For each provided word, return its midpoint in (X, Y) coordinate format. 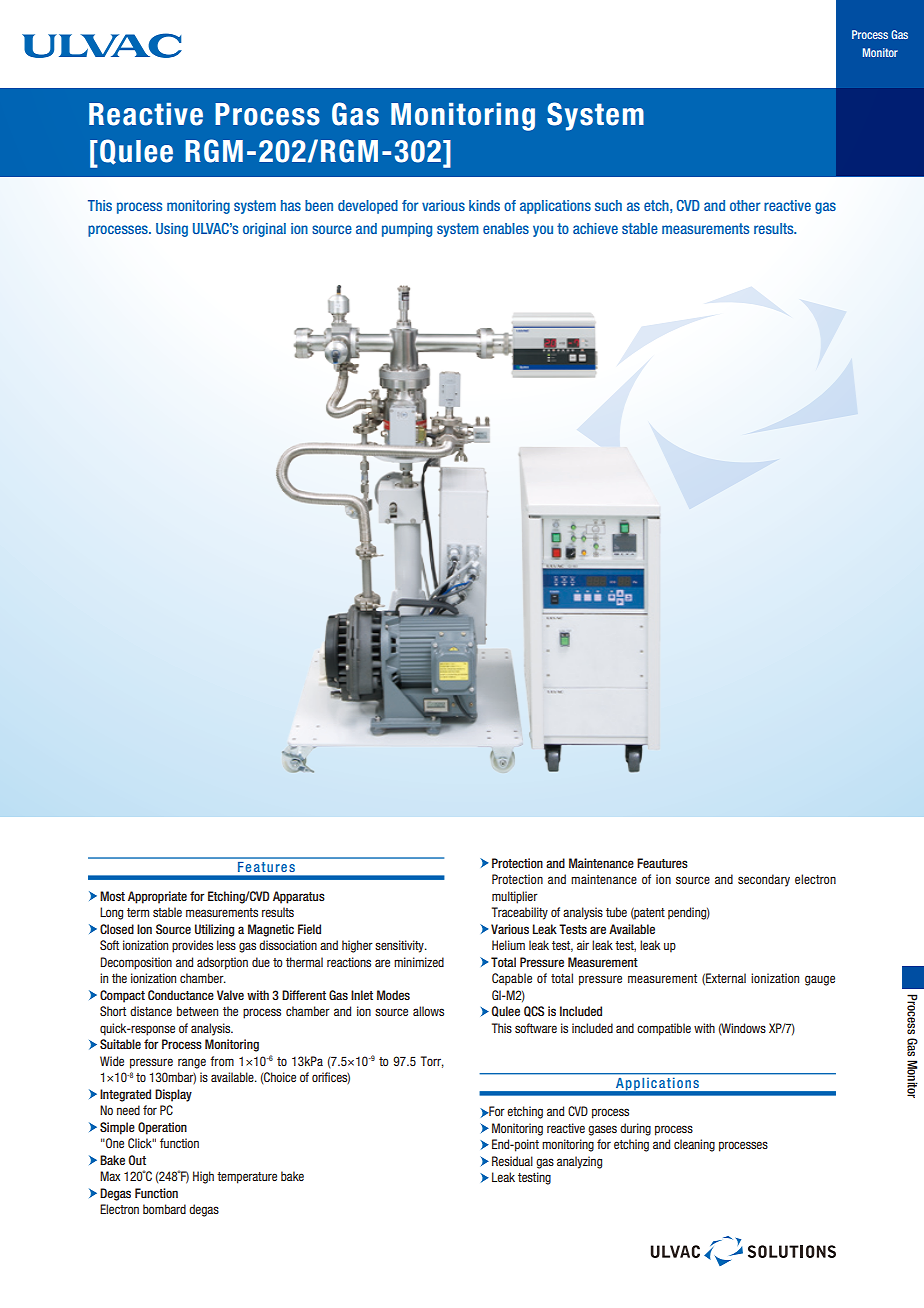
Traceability (520, 913)
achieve (595, 228)
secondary (764, 880)
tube (616, 912)
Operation (162, 1128)
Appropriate (157, 897)
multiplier (515, 897)
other (745, 205)
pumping (407, 230)
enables (506, 228)
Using (172, 230)
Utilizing (214, 930)
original (264, 230)
